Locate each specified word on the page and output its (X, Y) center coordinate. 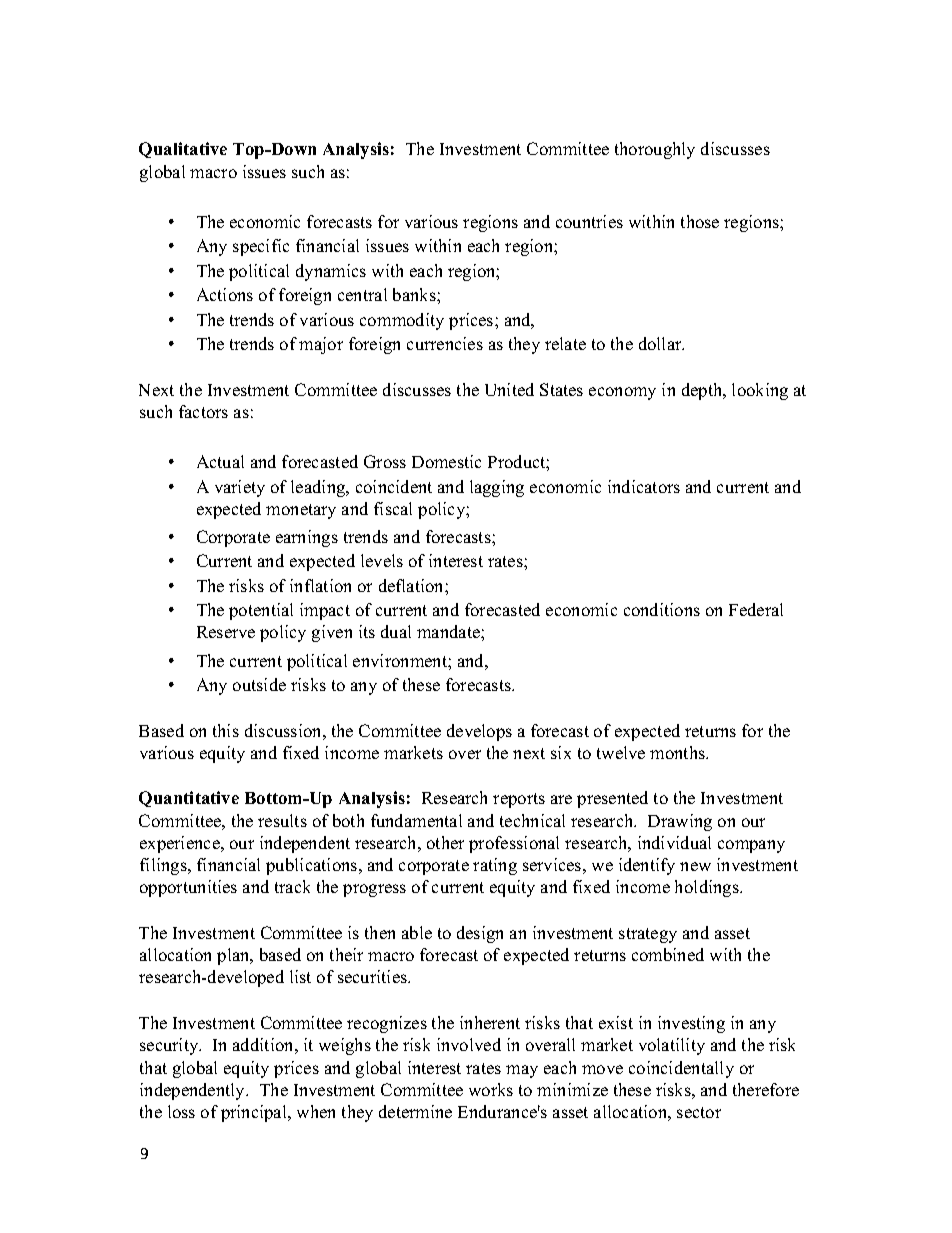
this (226, 730)
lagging (497, 488)
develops (479, 732)
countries (589, 221)
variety (240, 488)
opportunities (188, 888)
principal (255, 1113)
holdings (708, 888)
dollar (661, 343)
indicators (644, 486)
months (679, 752)
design (480, 934)
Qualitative (183, 150)
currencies (445, 343)
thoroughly (655, 150)
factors (203, 411)
